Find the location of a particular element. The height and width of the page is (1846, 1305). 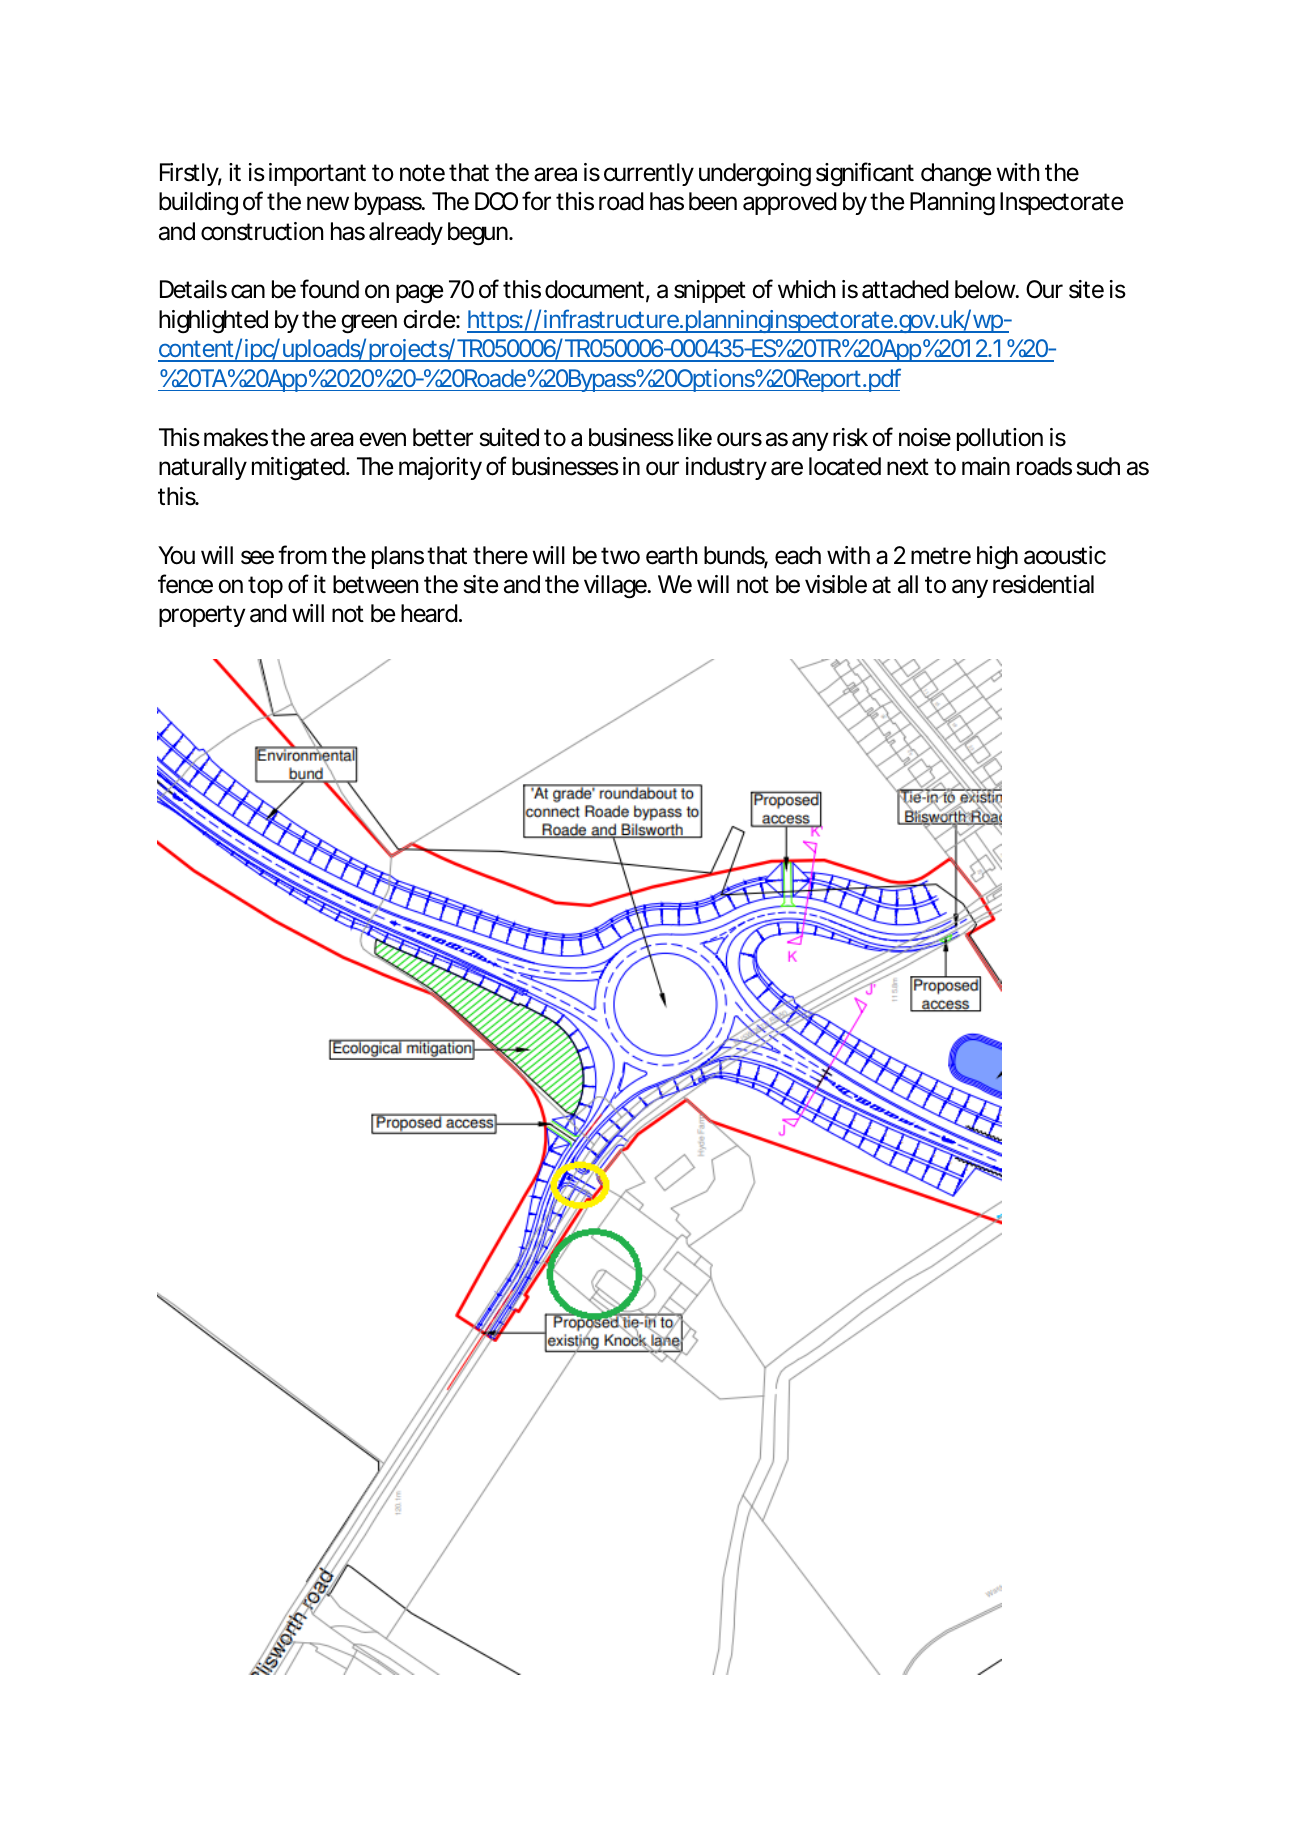

important is located at coordinates (317, 174).
